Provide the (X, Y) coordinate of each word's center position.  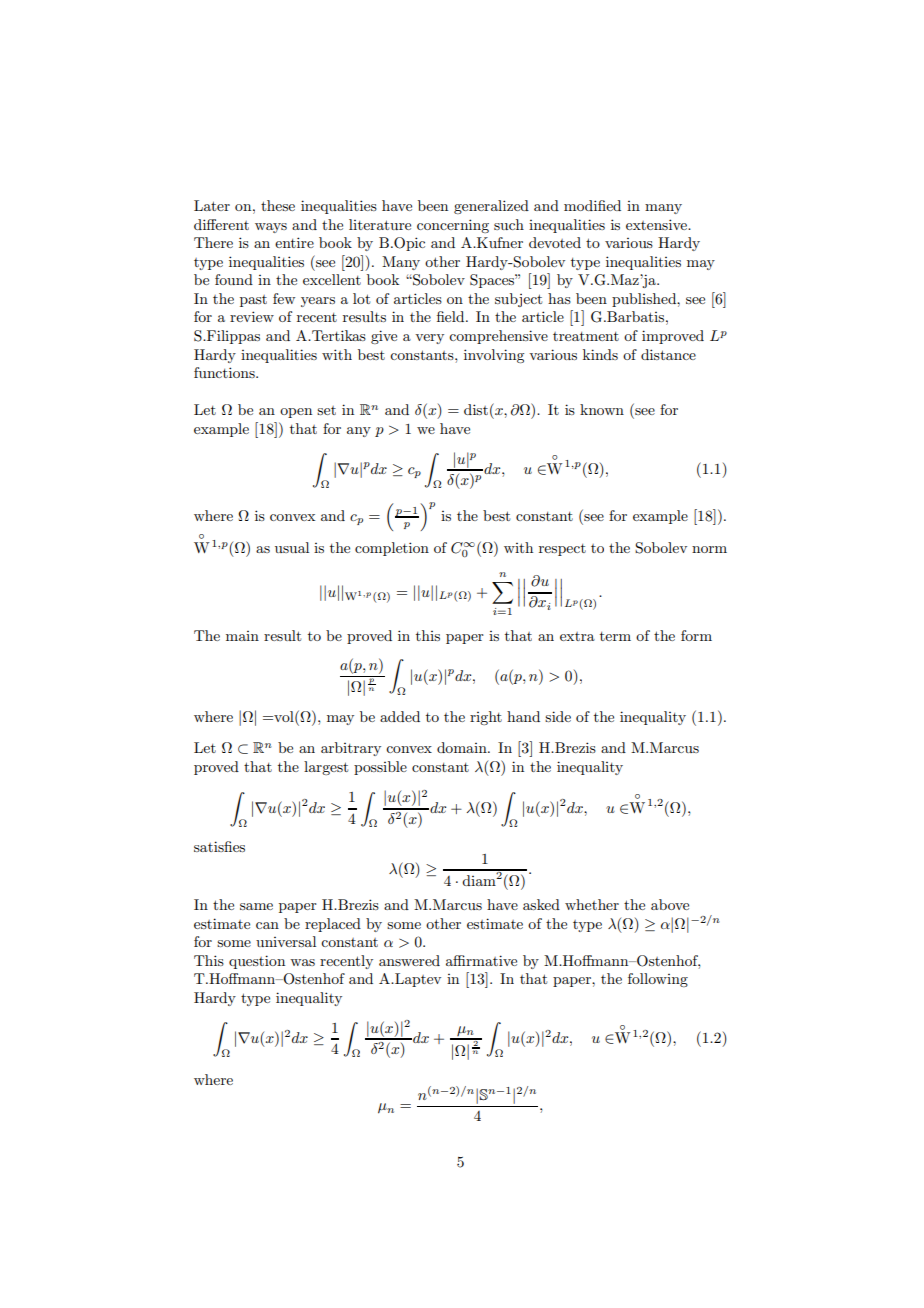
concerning (453, 226)
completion (392, 549)
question (257, 962)
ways (271, 228)
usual (292, 547)
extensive (657, 224)
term (615, 636)
